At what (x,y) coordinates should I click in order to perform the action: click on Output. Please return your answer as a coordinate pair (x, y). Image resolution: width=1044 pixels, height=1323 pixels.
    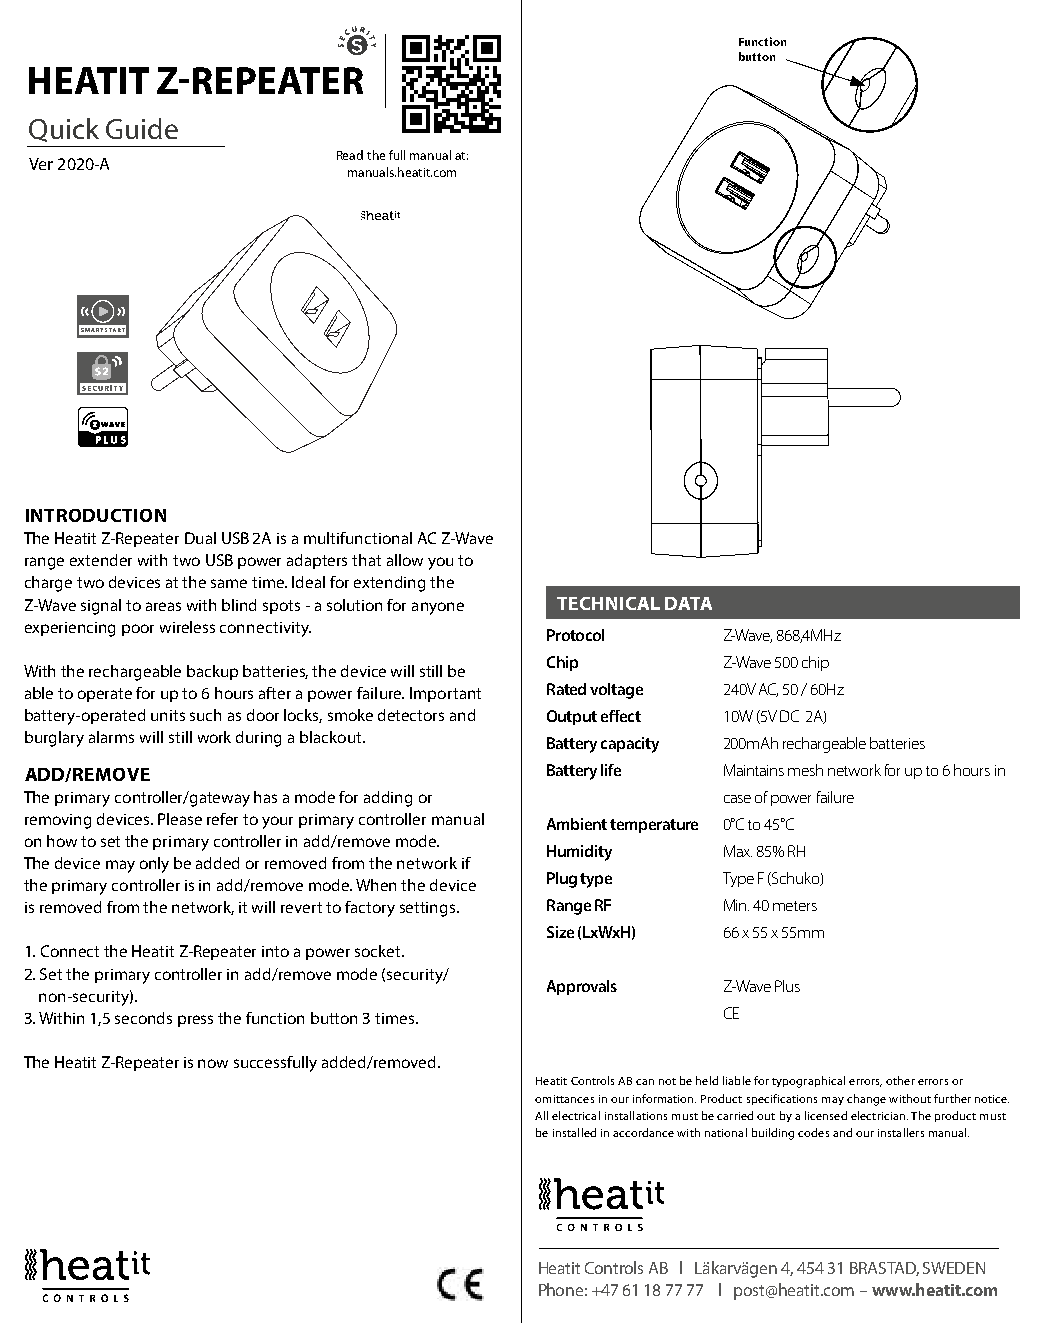
    Looking at the image, I should click on (572, 717).
